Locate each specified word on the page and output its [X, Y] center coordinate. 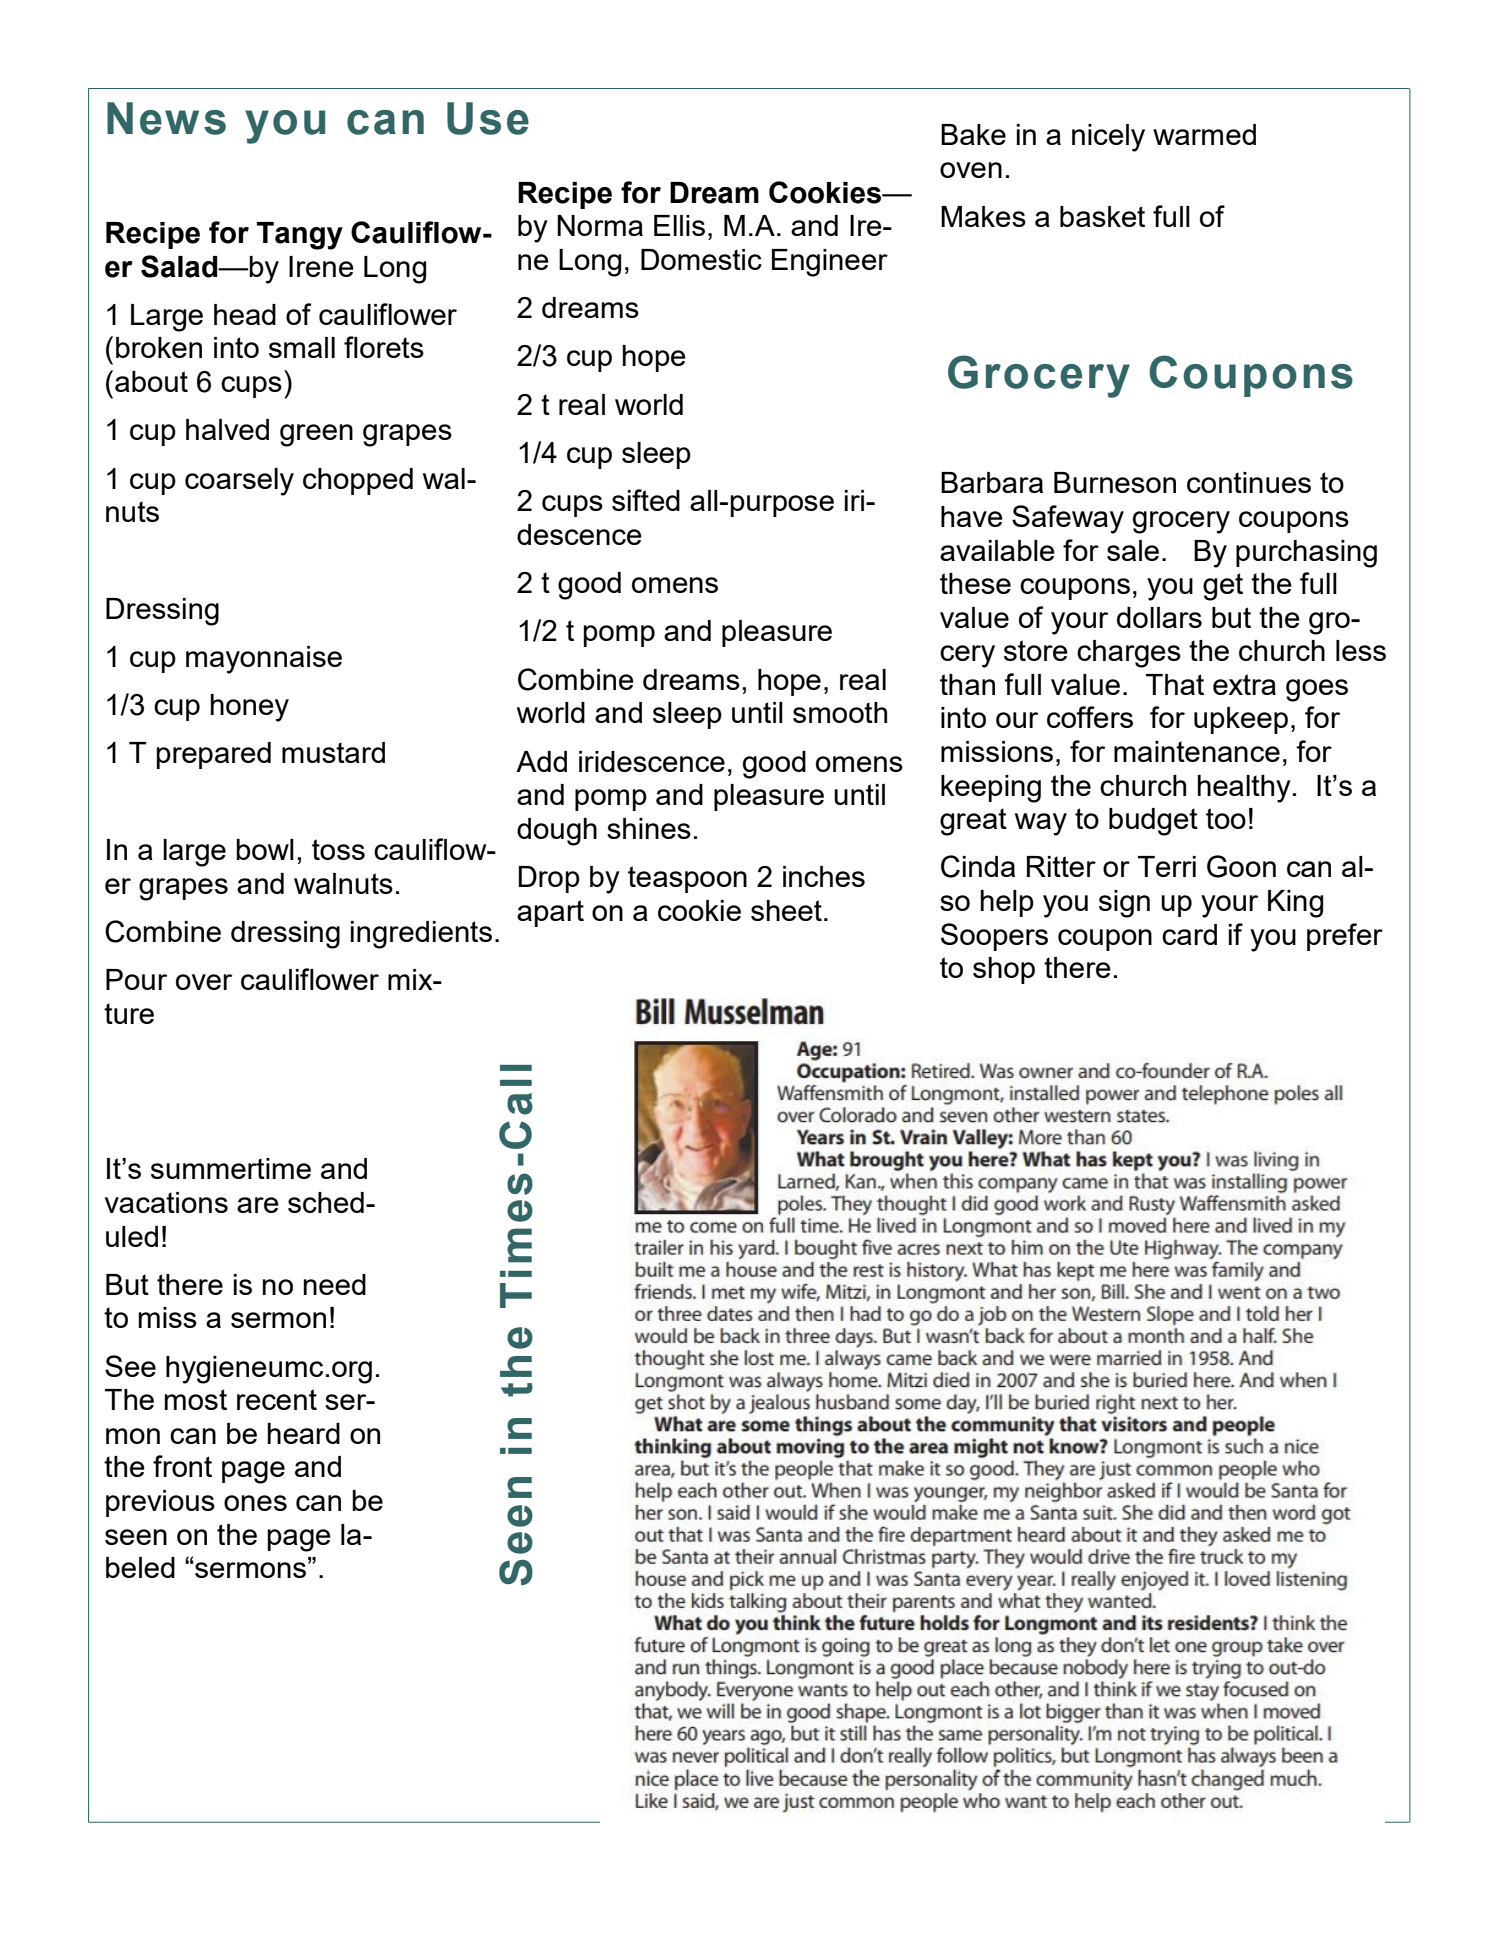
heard [304, 1433]
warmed [1204, 134]
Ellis [679, 225]
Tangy [300, 236]
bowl [265, 849]
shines [649, 828]
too [1226, 818]
